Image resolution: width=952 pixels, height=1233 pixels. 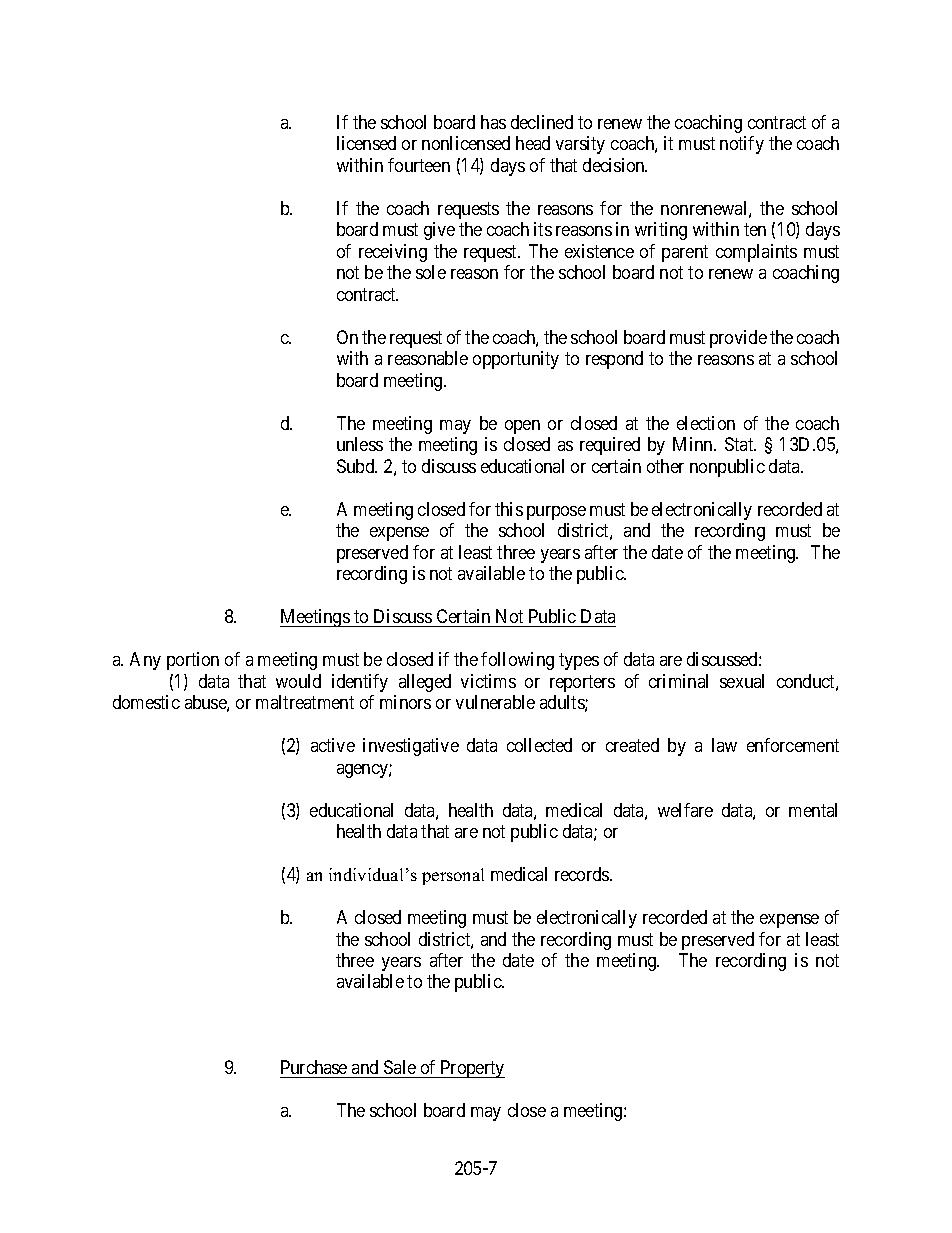 I want to click on Property, so click(x=471, y=1069).
